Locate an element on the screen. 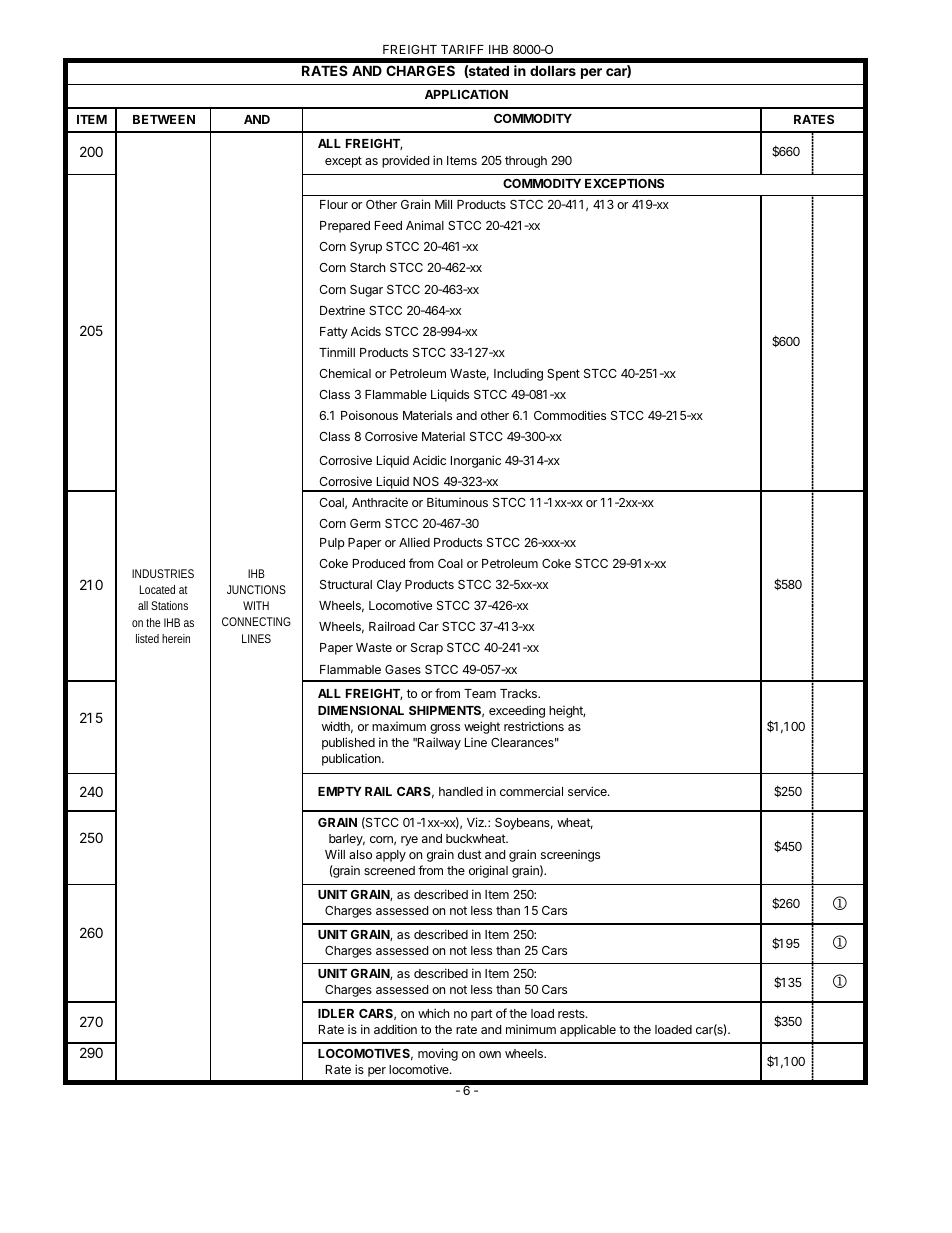 The height and width of the screenshot is (1233, 952). Poisonous is located at coordinates (369, 415).
